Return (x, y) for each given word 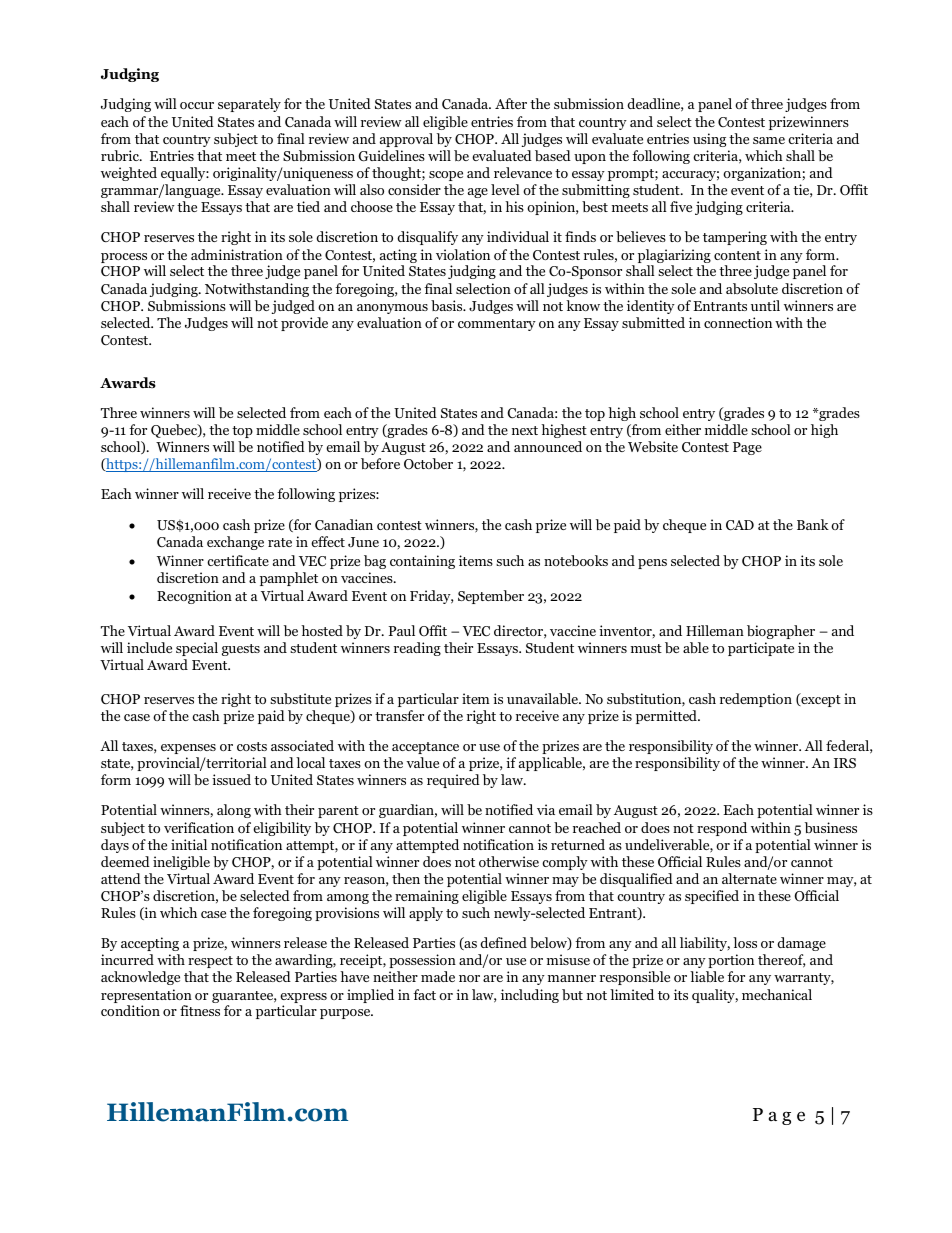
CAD (740, 525)
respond (722, 829)
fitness (200, 1010)
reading (417, 649)
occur (197, 105)
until (765, 305)
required (453, 781)
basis (448, 305)
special (197, 649)
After (511, 103)
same (769, 140)
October (428, 464)
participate (761, 649)
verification (199, 827)
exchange (235, 543)
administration (237, 254)
